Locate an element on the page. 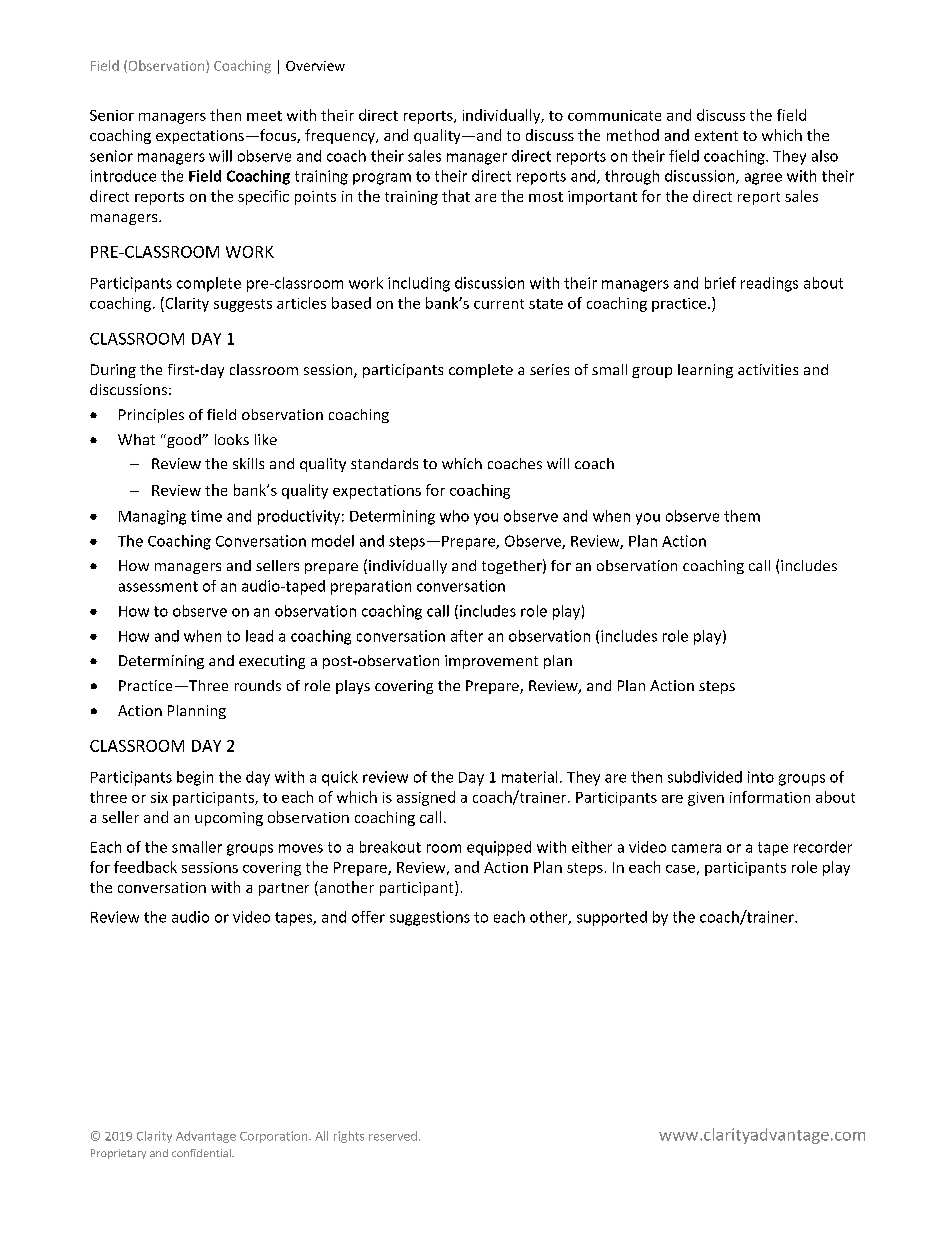  extent is located at coordinates (716, 136).
